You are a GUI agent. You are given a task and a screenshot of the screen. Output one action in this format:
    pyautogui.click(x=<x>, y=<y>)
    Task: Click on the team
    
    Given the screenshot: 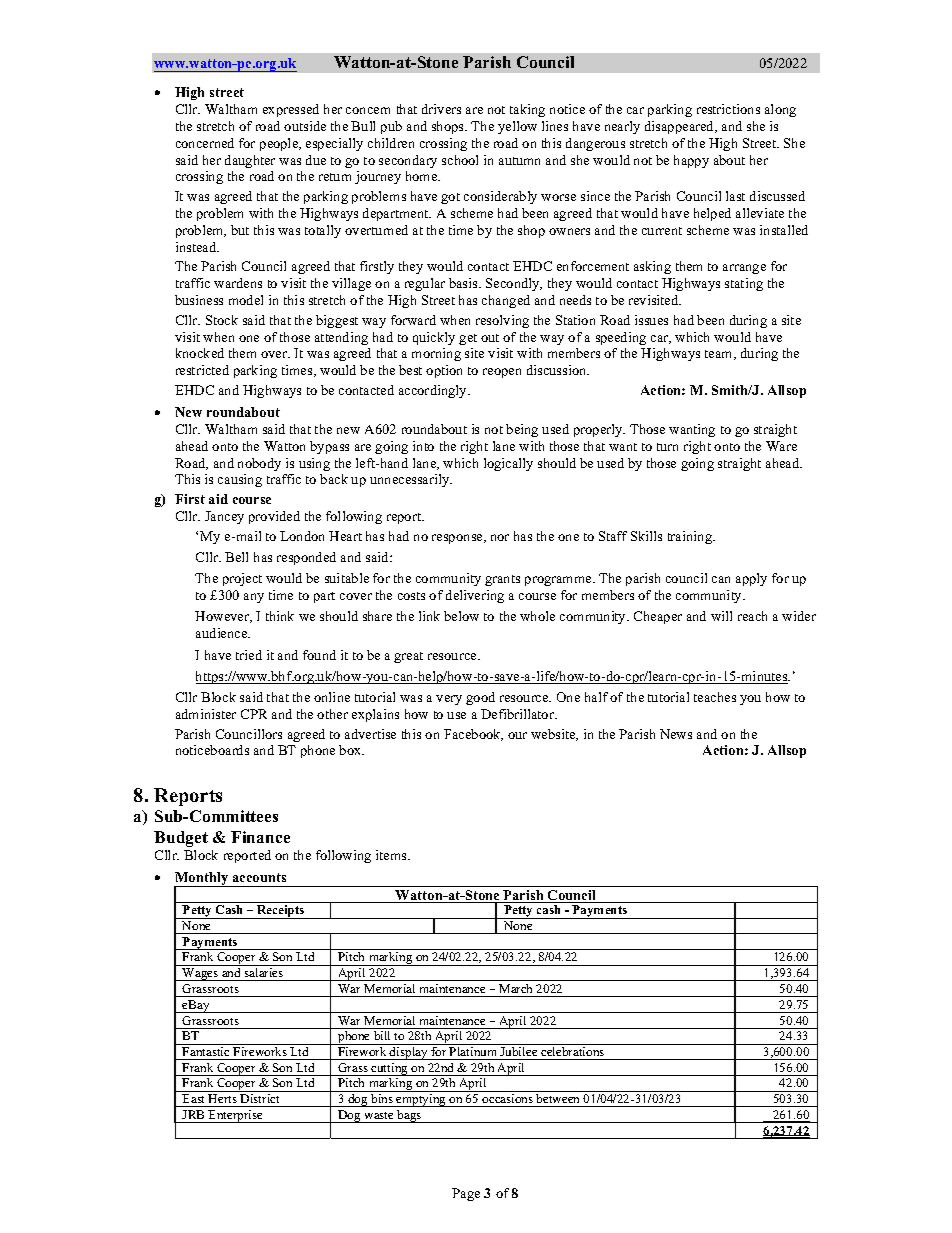 What is the action you would take?
    pyautogui.click(x=720, y=355)
